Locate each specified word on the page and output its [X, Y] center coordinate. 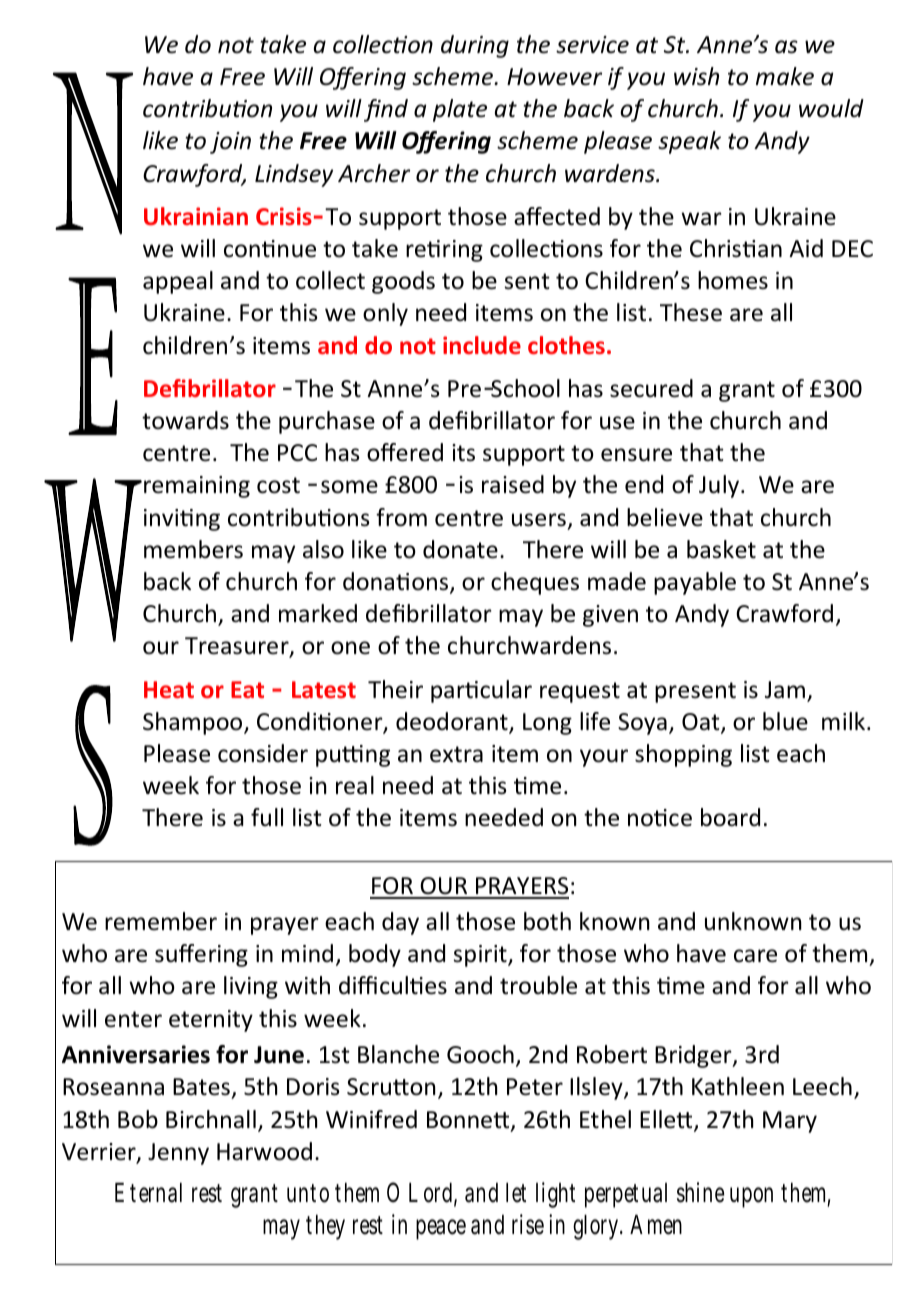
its [463, 453]
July [720, 486]
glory [598, 1227]
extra [456, 754]
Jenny [178, 1154]
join [230, 143]
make [785, 76]
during [475, 46]
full [267, 817]
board [730, 817]
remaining [197, 487]
